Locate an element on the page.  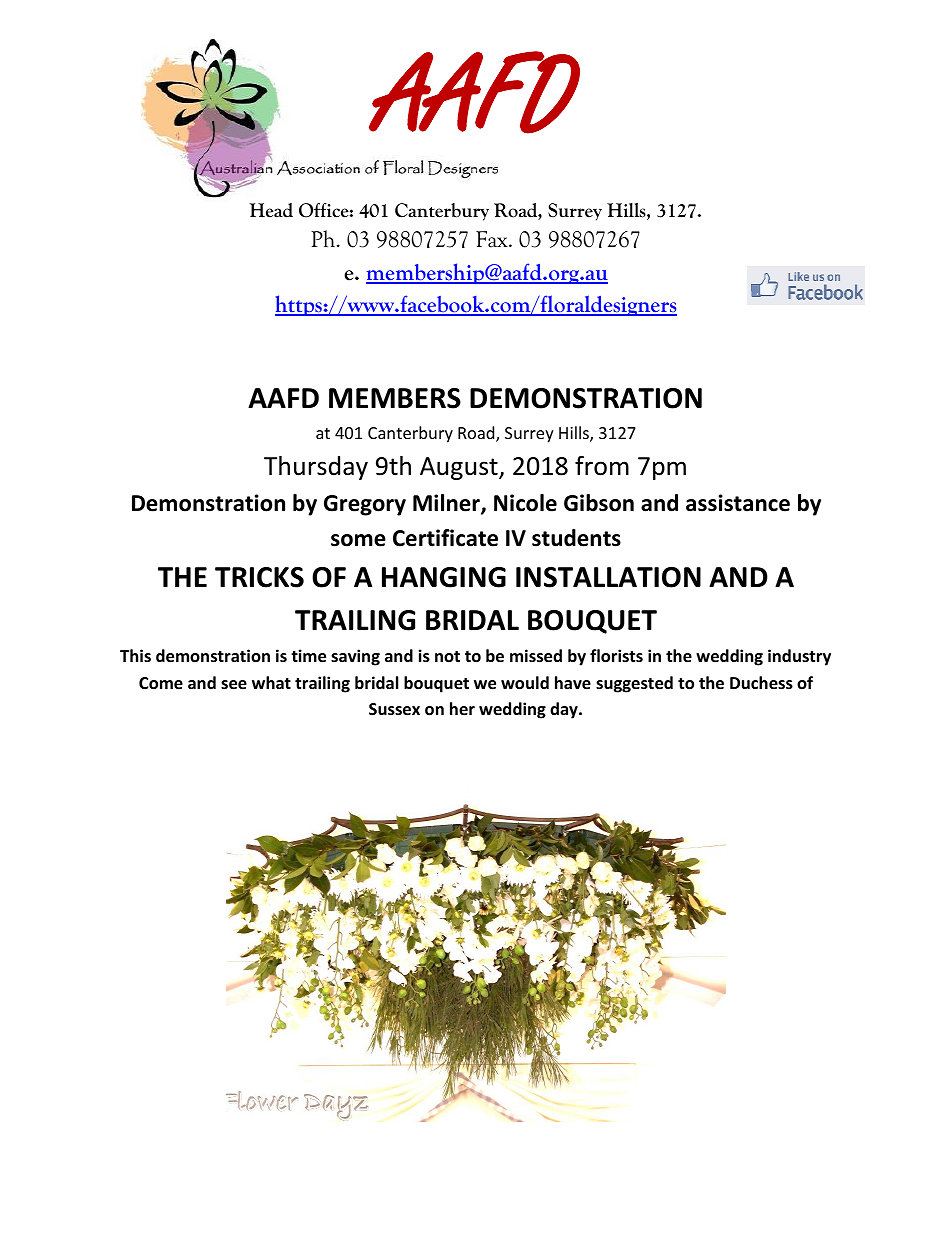
INSTALLATION is located at coordinates (608, 577).
